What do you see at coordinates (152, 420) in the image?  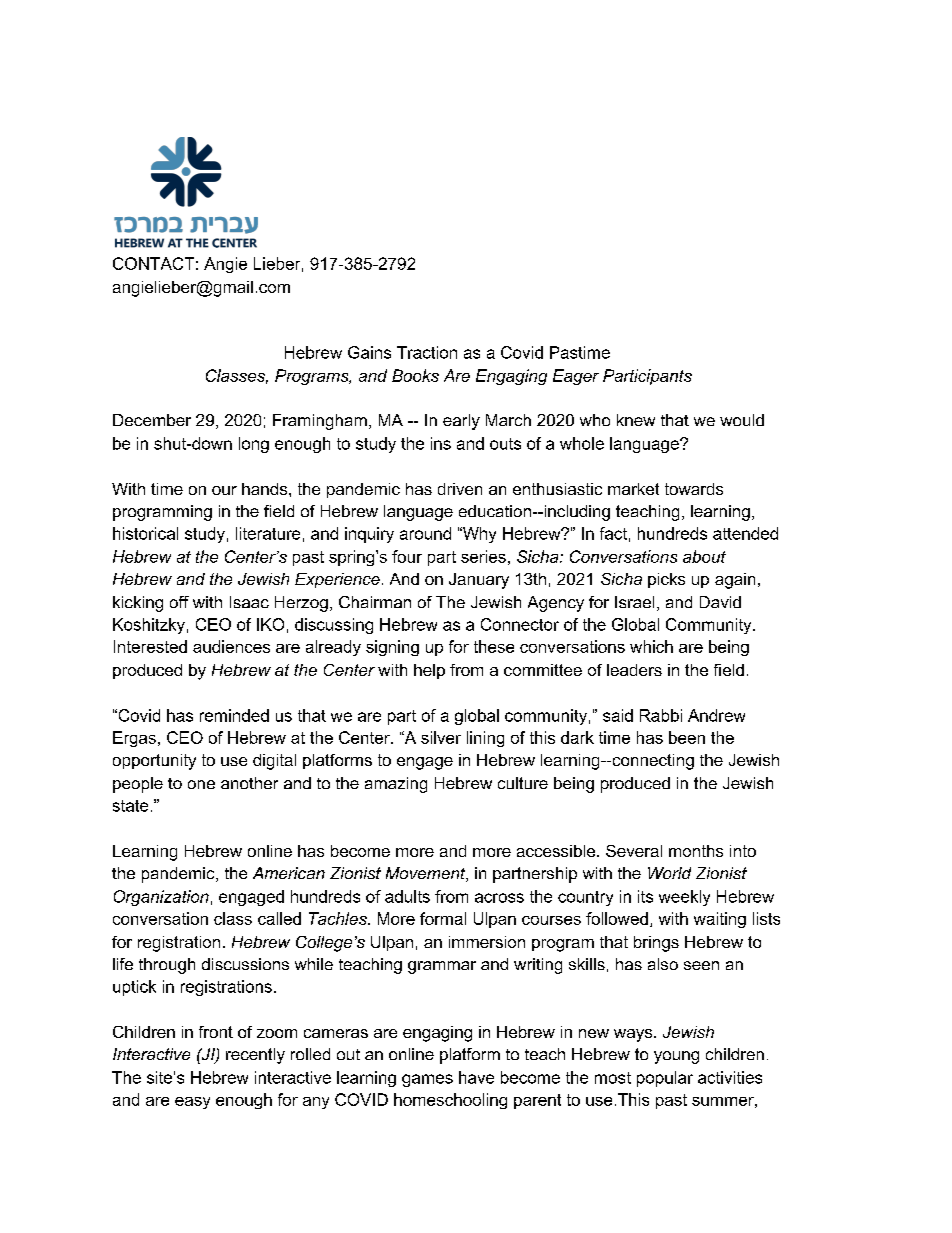 I see `December` at bounding box center [152, 420].
